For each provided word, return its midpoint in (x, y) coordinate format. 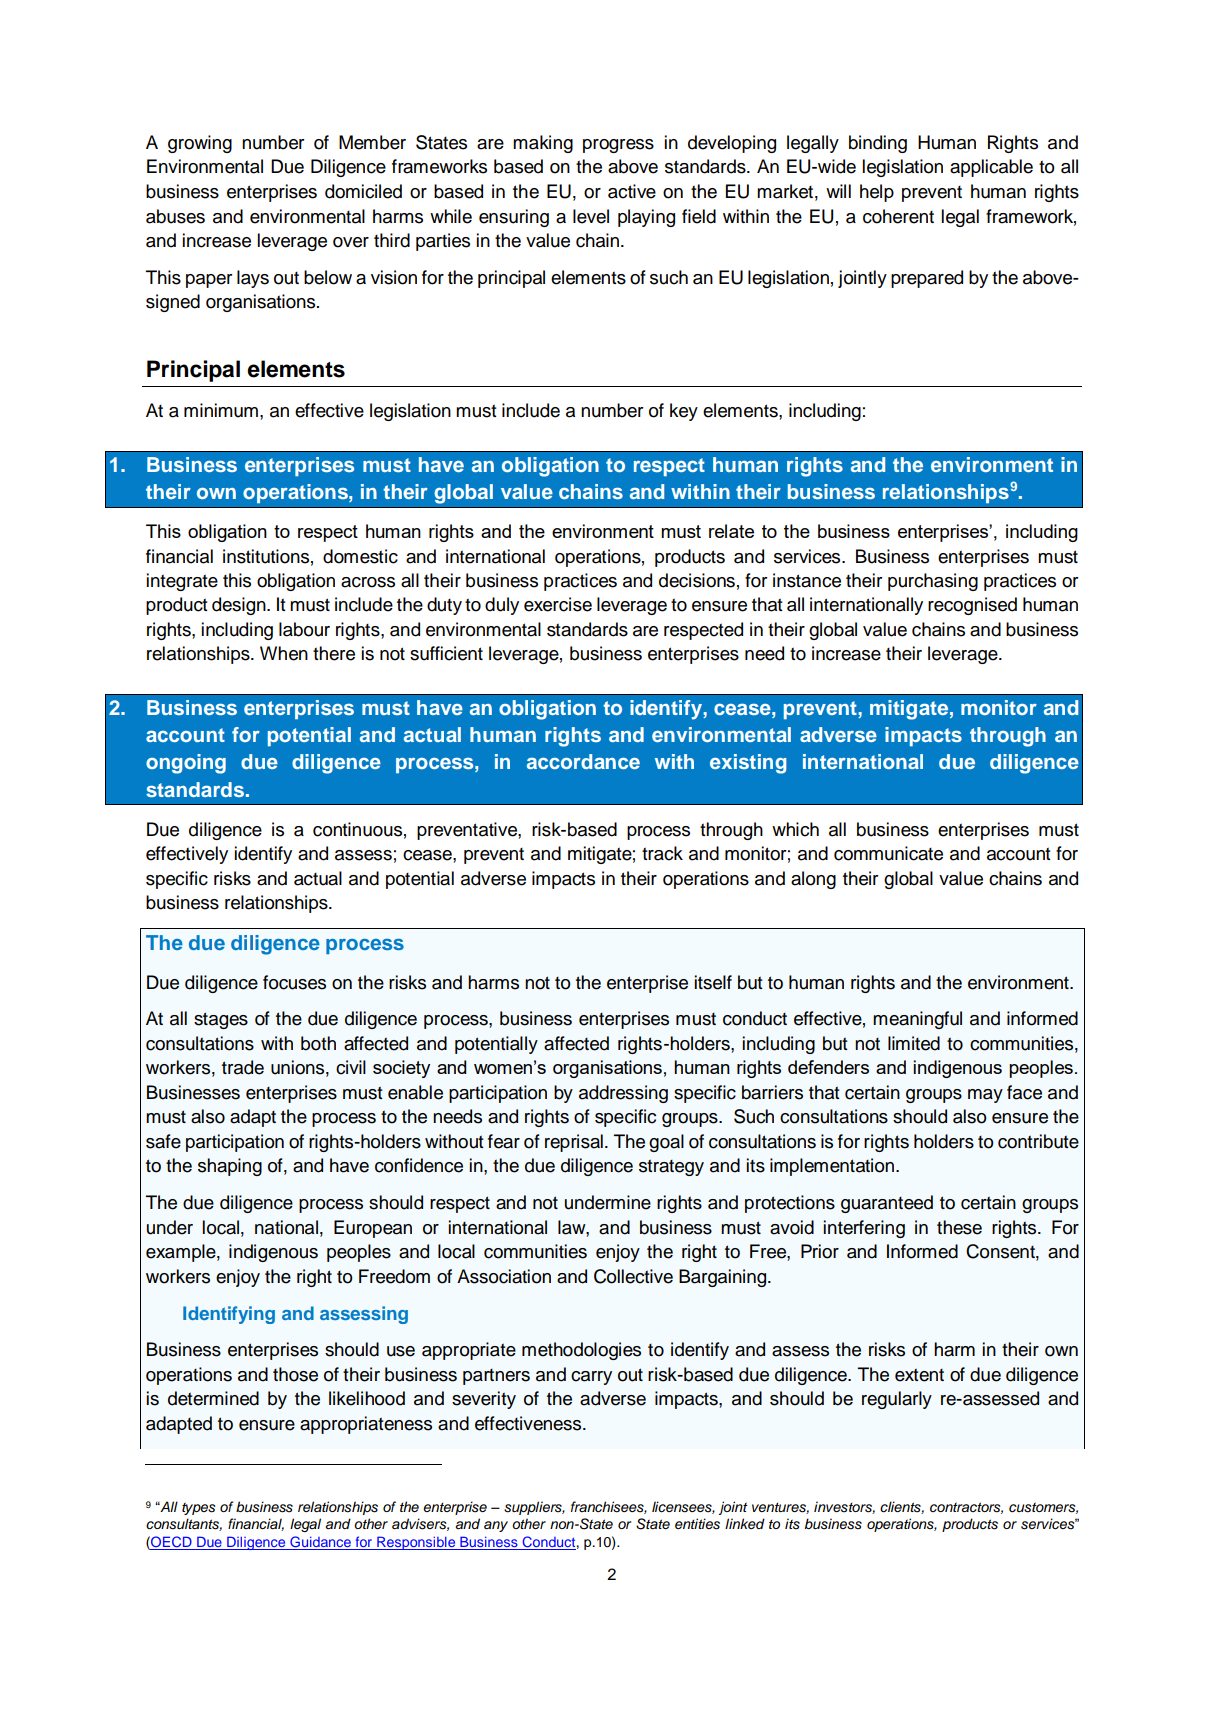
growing (200, 144)
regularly (897, 1400)
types (199, 1508)
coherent (898, 216)
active (632, 191)
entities (697, 1524)
